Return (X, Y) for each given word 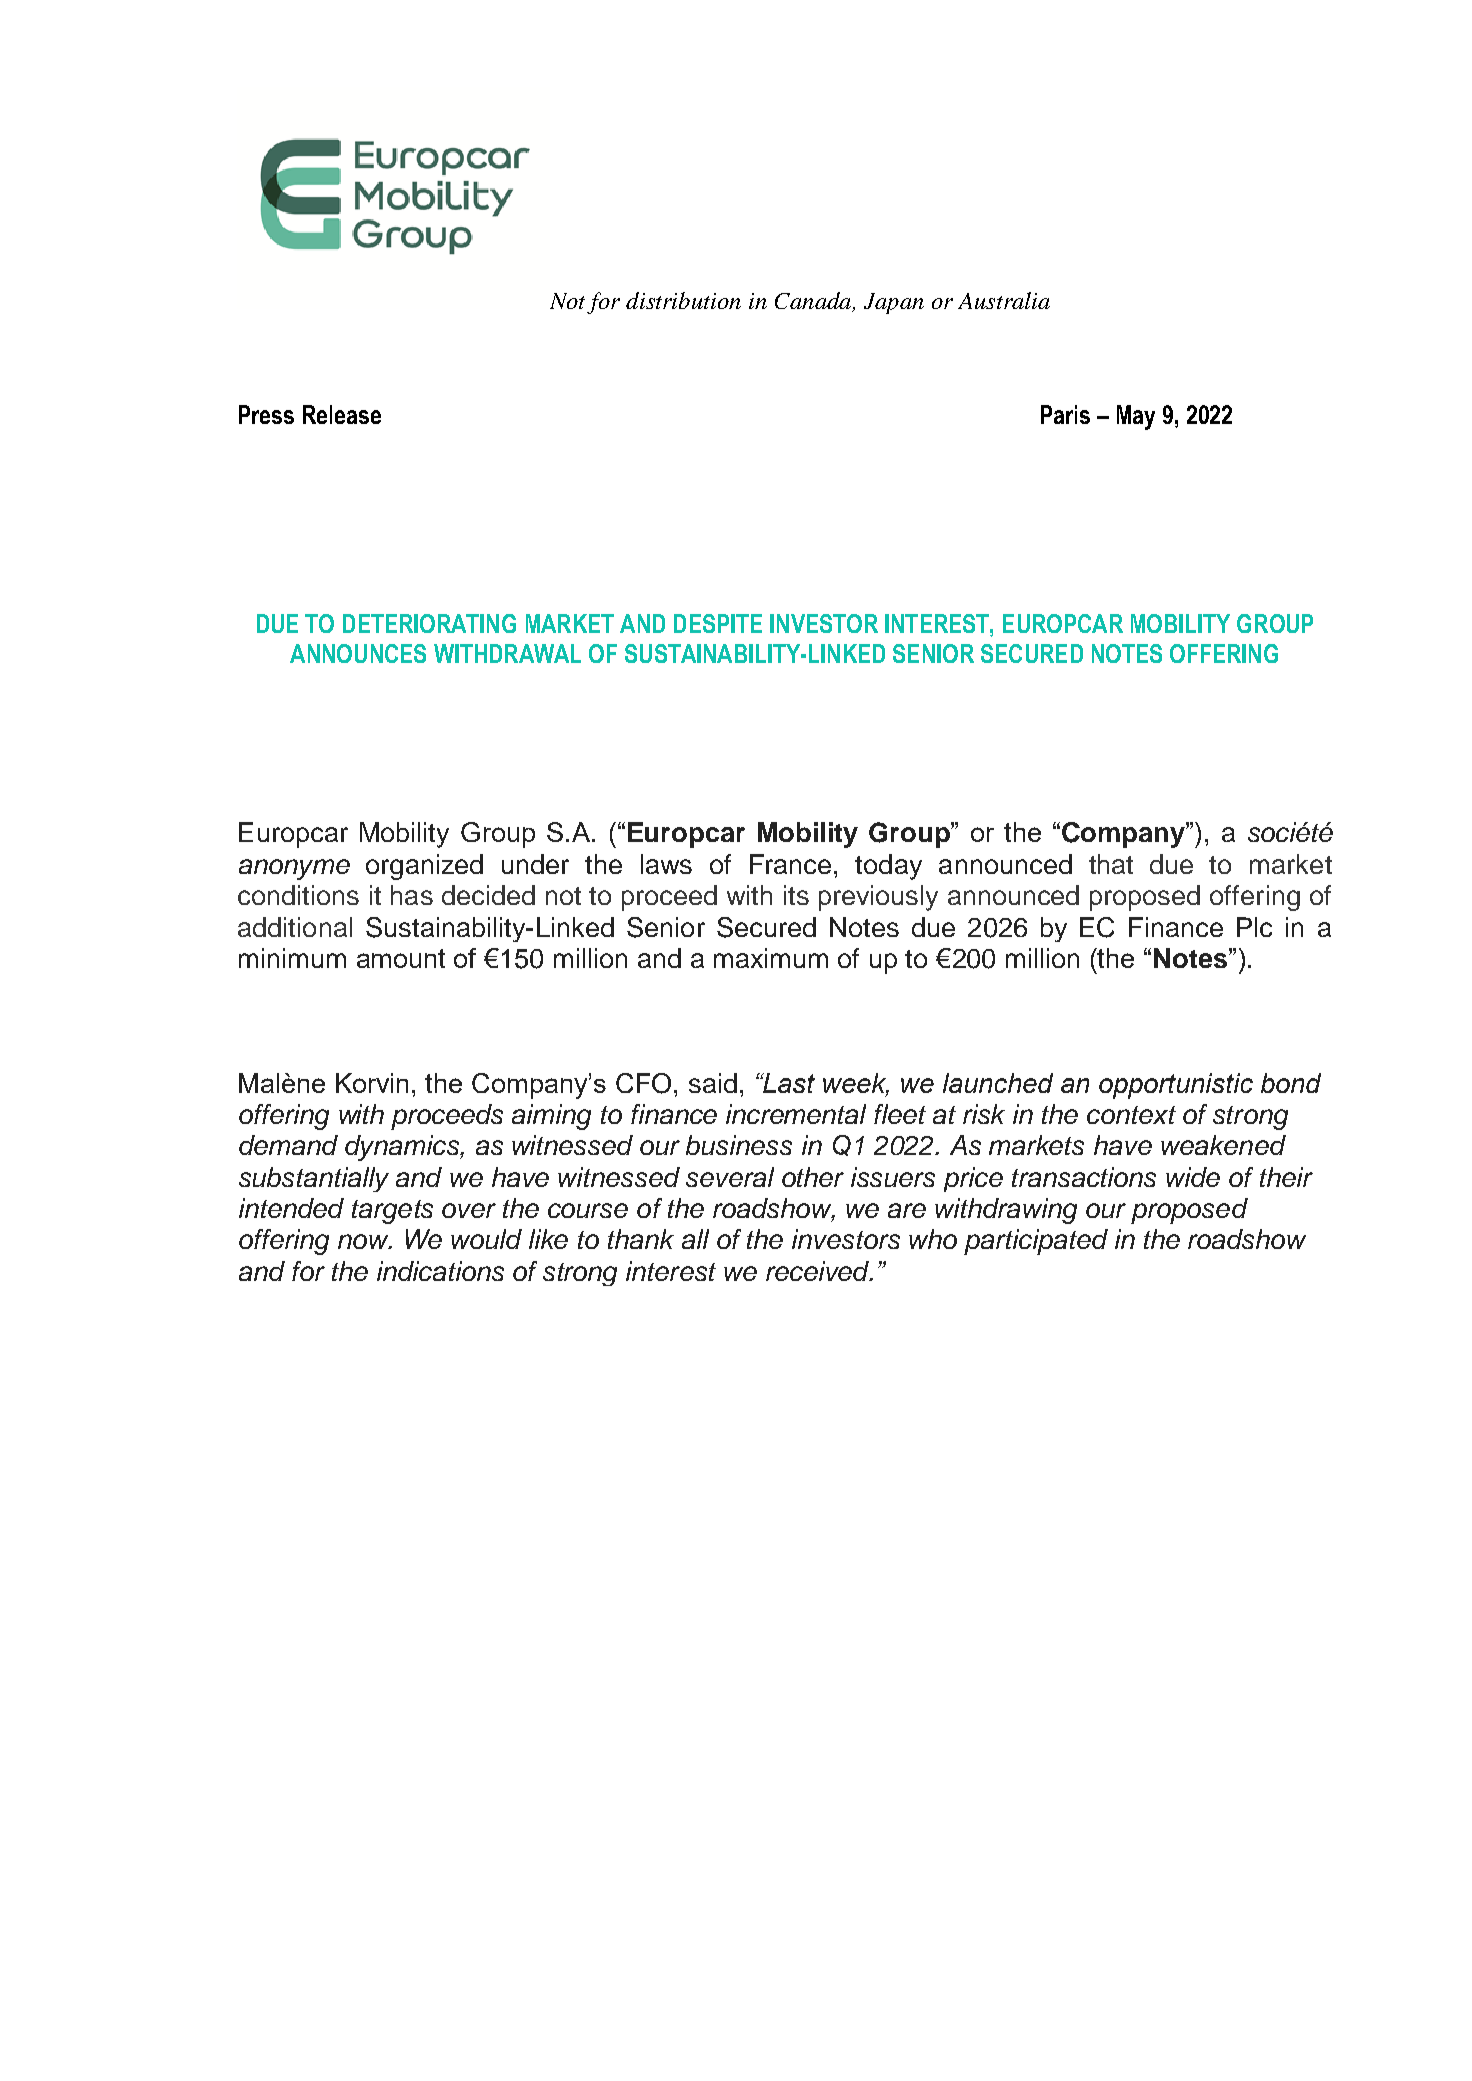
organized (424, 867)
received (818, 1271)
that (1111, 864)
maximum (771, 958)
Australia (1004, 300)
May (1136, 417)
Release (342, 414)
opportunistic (1176, 1086)
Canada (814, 302)
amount (401, 958)
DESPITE (718, 623)
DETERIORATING (429, 623)
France (790, 864)
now (364, 1241)
